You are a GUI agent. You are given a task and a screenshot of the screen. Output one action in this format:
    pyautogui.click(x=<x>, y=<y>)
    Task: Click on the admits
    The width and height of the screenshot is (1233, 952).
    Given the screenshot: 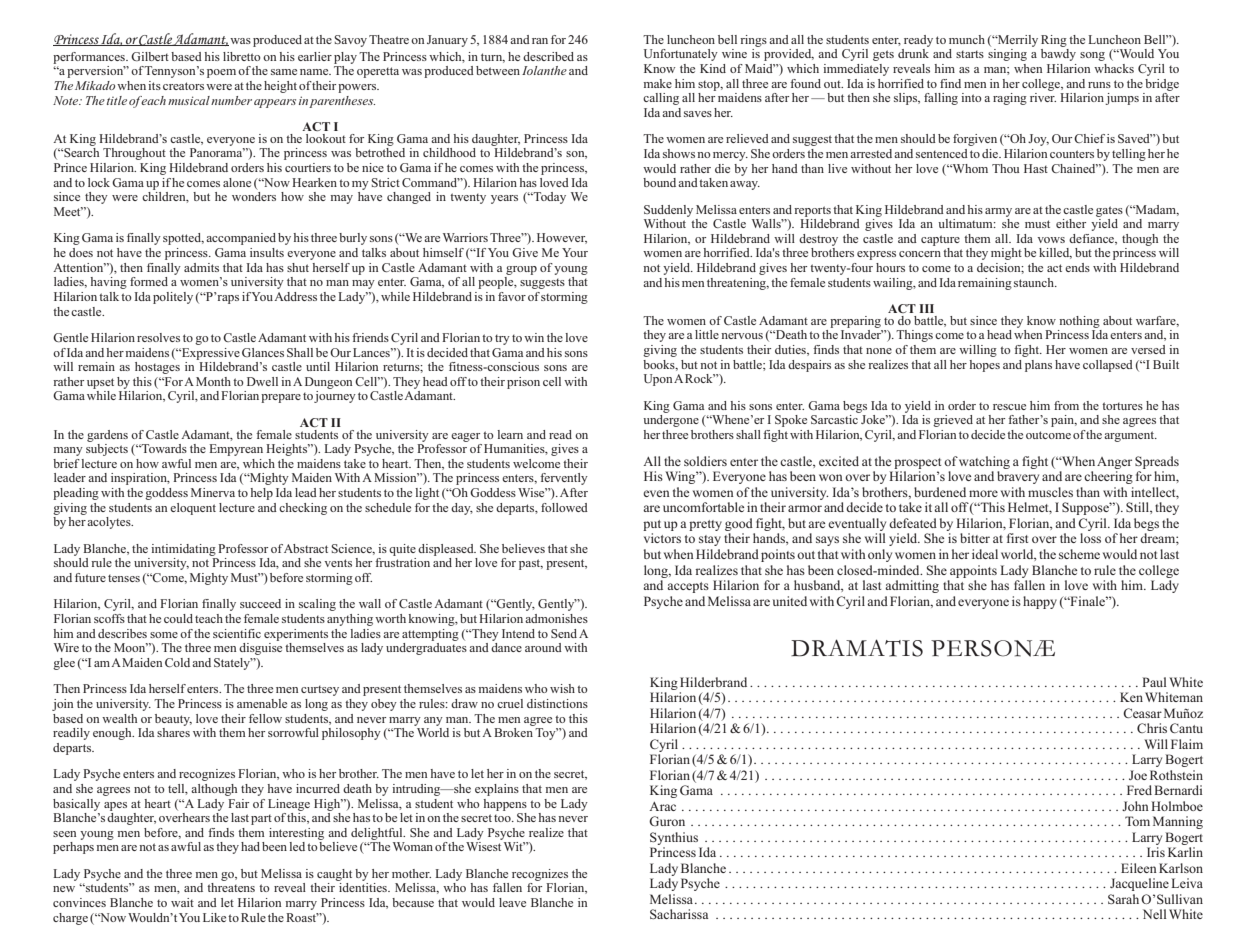 What is the action you would take?
    pyautogui.click(x=201, y=267)
